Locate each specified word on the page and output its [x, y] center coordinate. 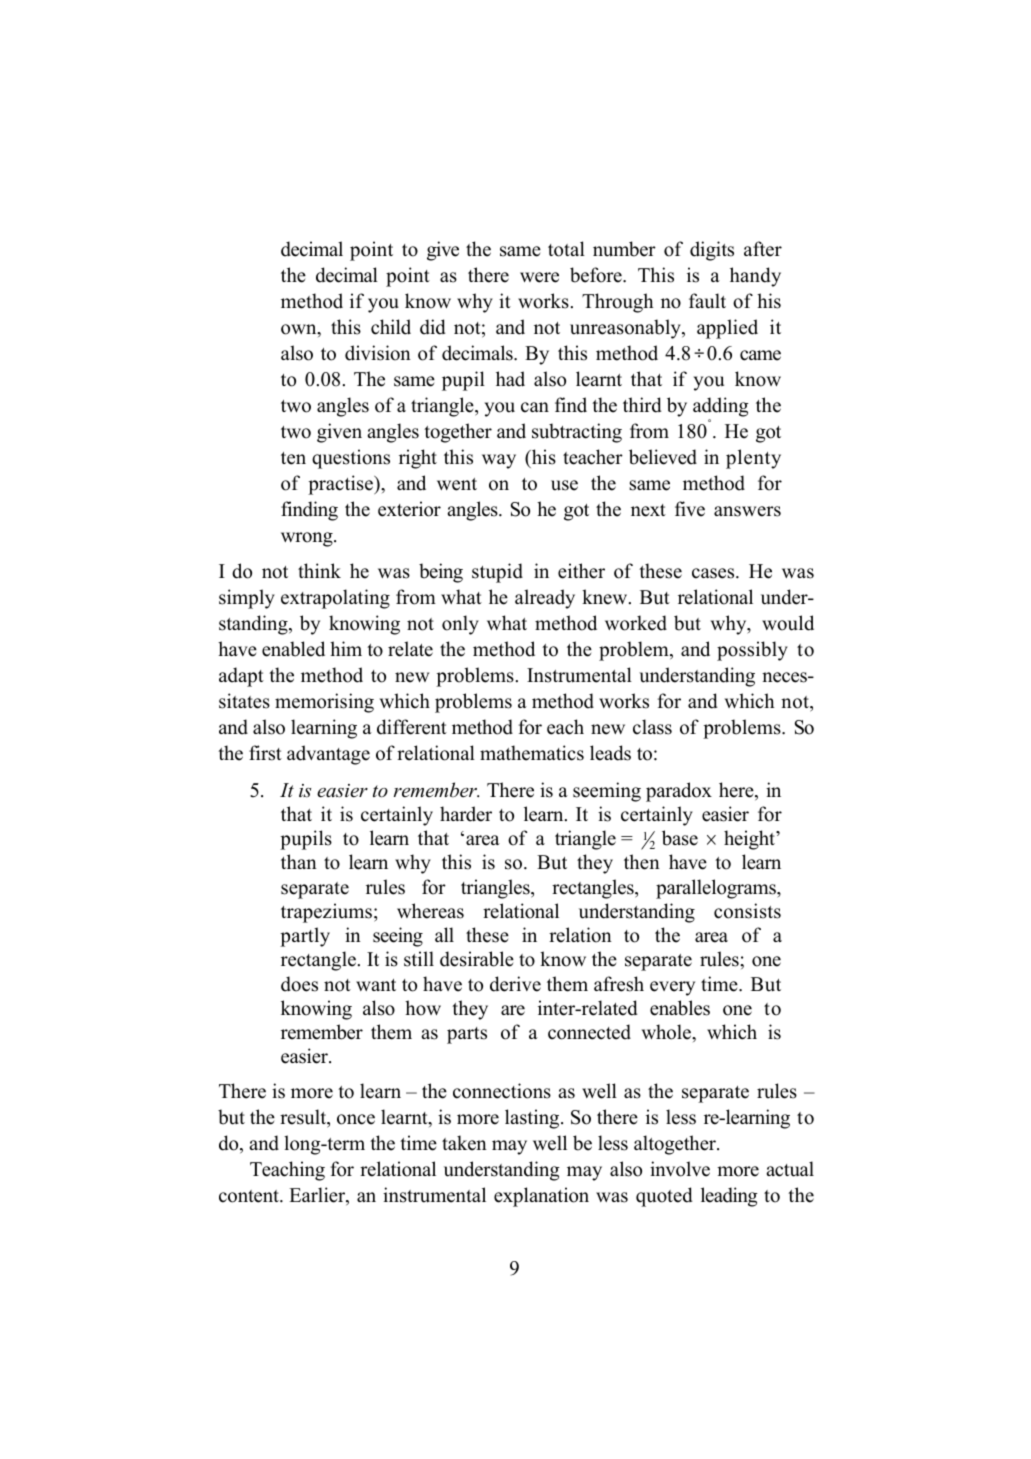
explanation [541, 1197]
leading [729, 1197]
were [539, 277]
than [299, 861]
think [319, 570]
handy [755, 277]
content [250, 1196]
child [391, 327]
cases [714, 573]
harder [466, 814]
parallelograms [717, 889]
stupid [497, 573]
